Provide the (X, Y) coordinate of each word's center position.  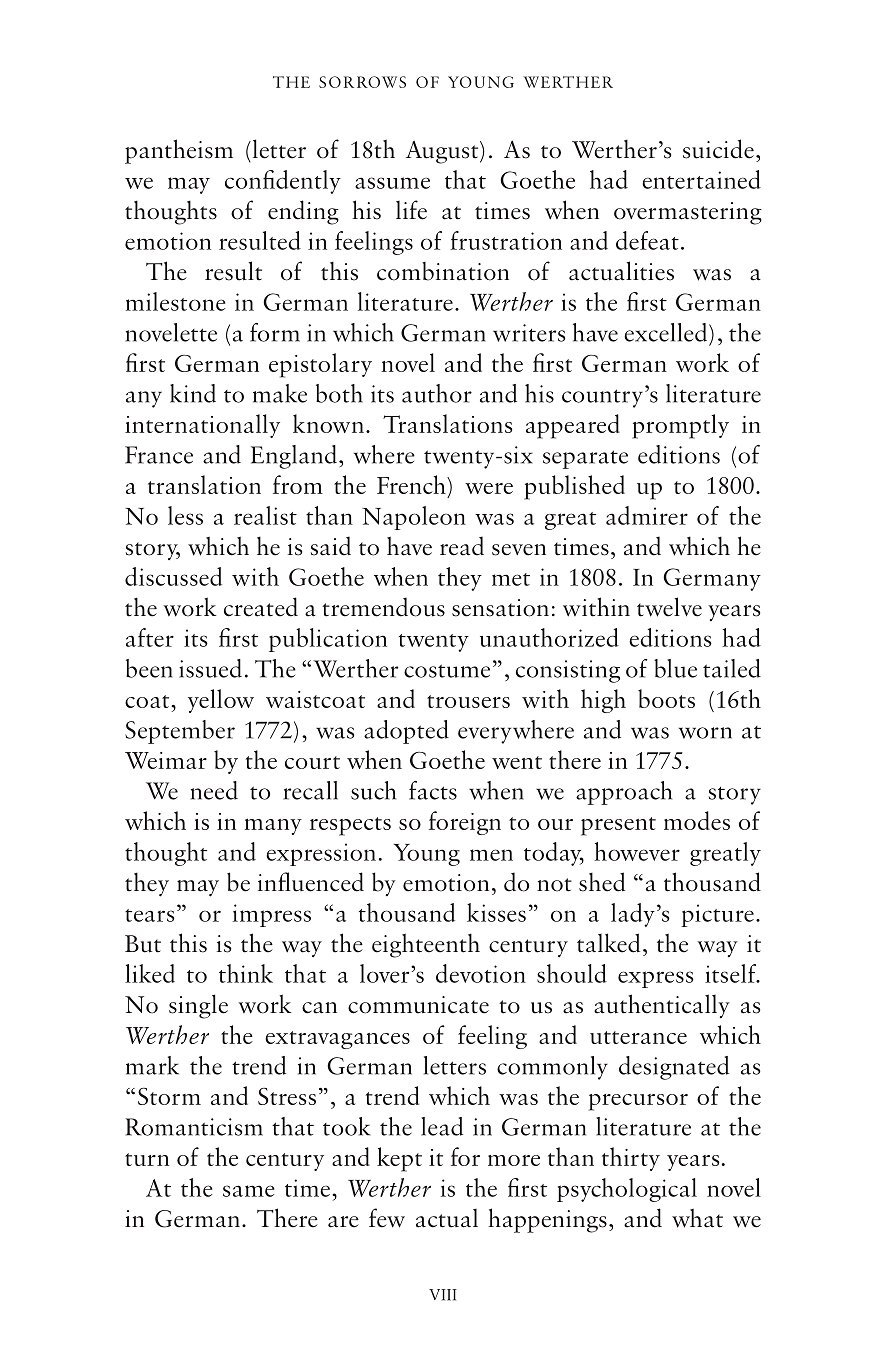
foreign (465, 823)
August (443, 152)
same (248, 1191)
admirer (647, 515)
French (412, 484)
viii (443, 1295)
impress (272, 915)
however (637, 851)
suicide (718, 149)
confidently (283, 182)
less (185, 515)
